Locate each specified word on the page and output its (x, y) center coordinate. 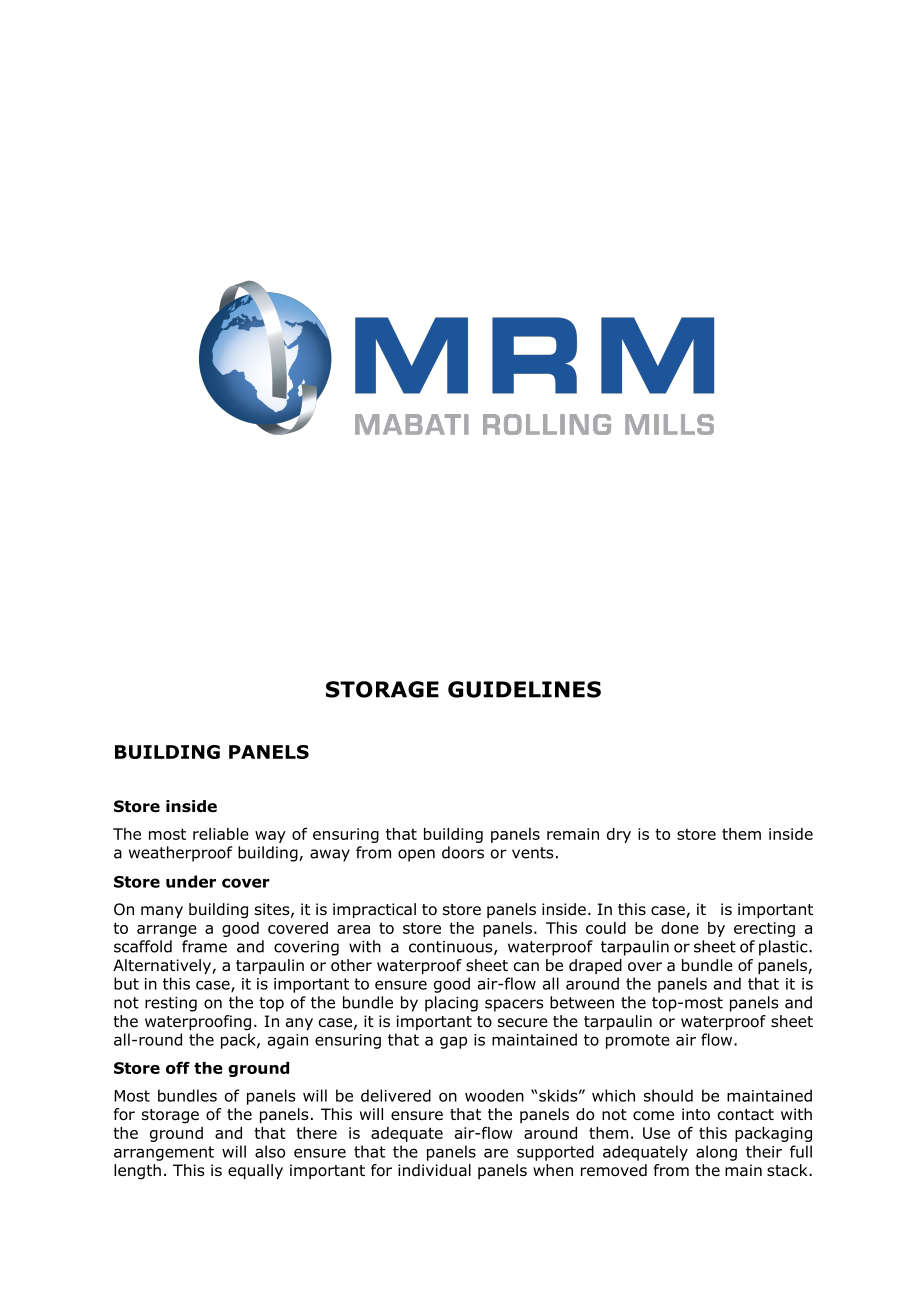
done (680, 928)
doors (463, 852)
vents (533, 853)
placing (451, 1004)
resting (171, 1004)
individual (434, 1170)
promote (638, 1041)
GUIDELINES (524, 689)
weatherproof (180, 854)
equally (255, 1171)
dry (619, 835)
